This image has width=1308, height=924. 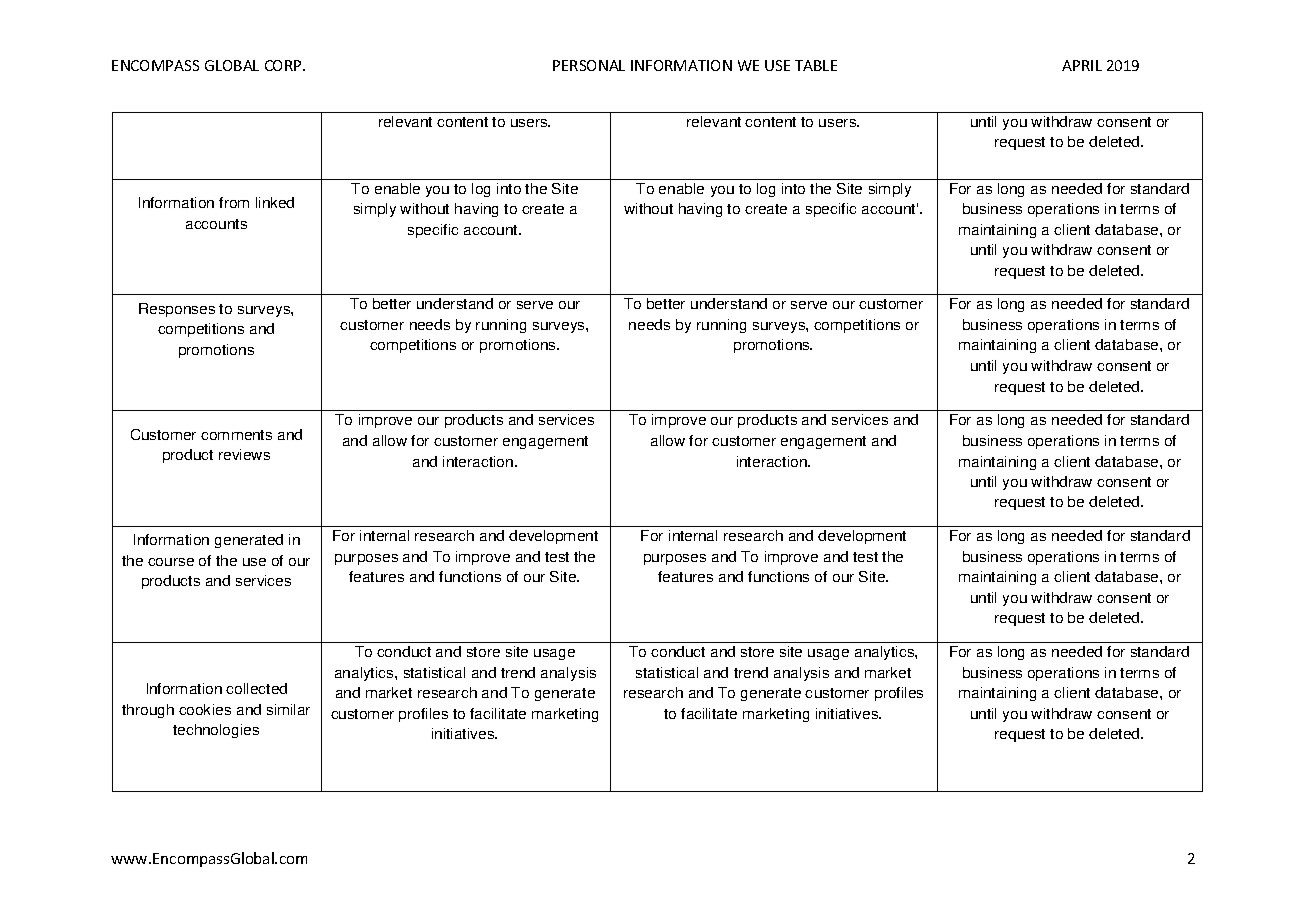 I want to click on APRIL, so click(x=1082, y=65).
